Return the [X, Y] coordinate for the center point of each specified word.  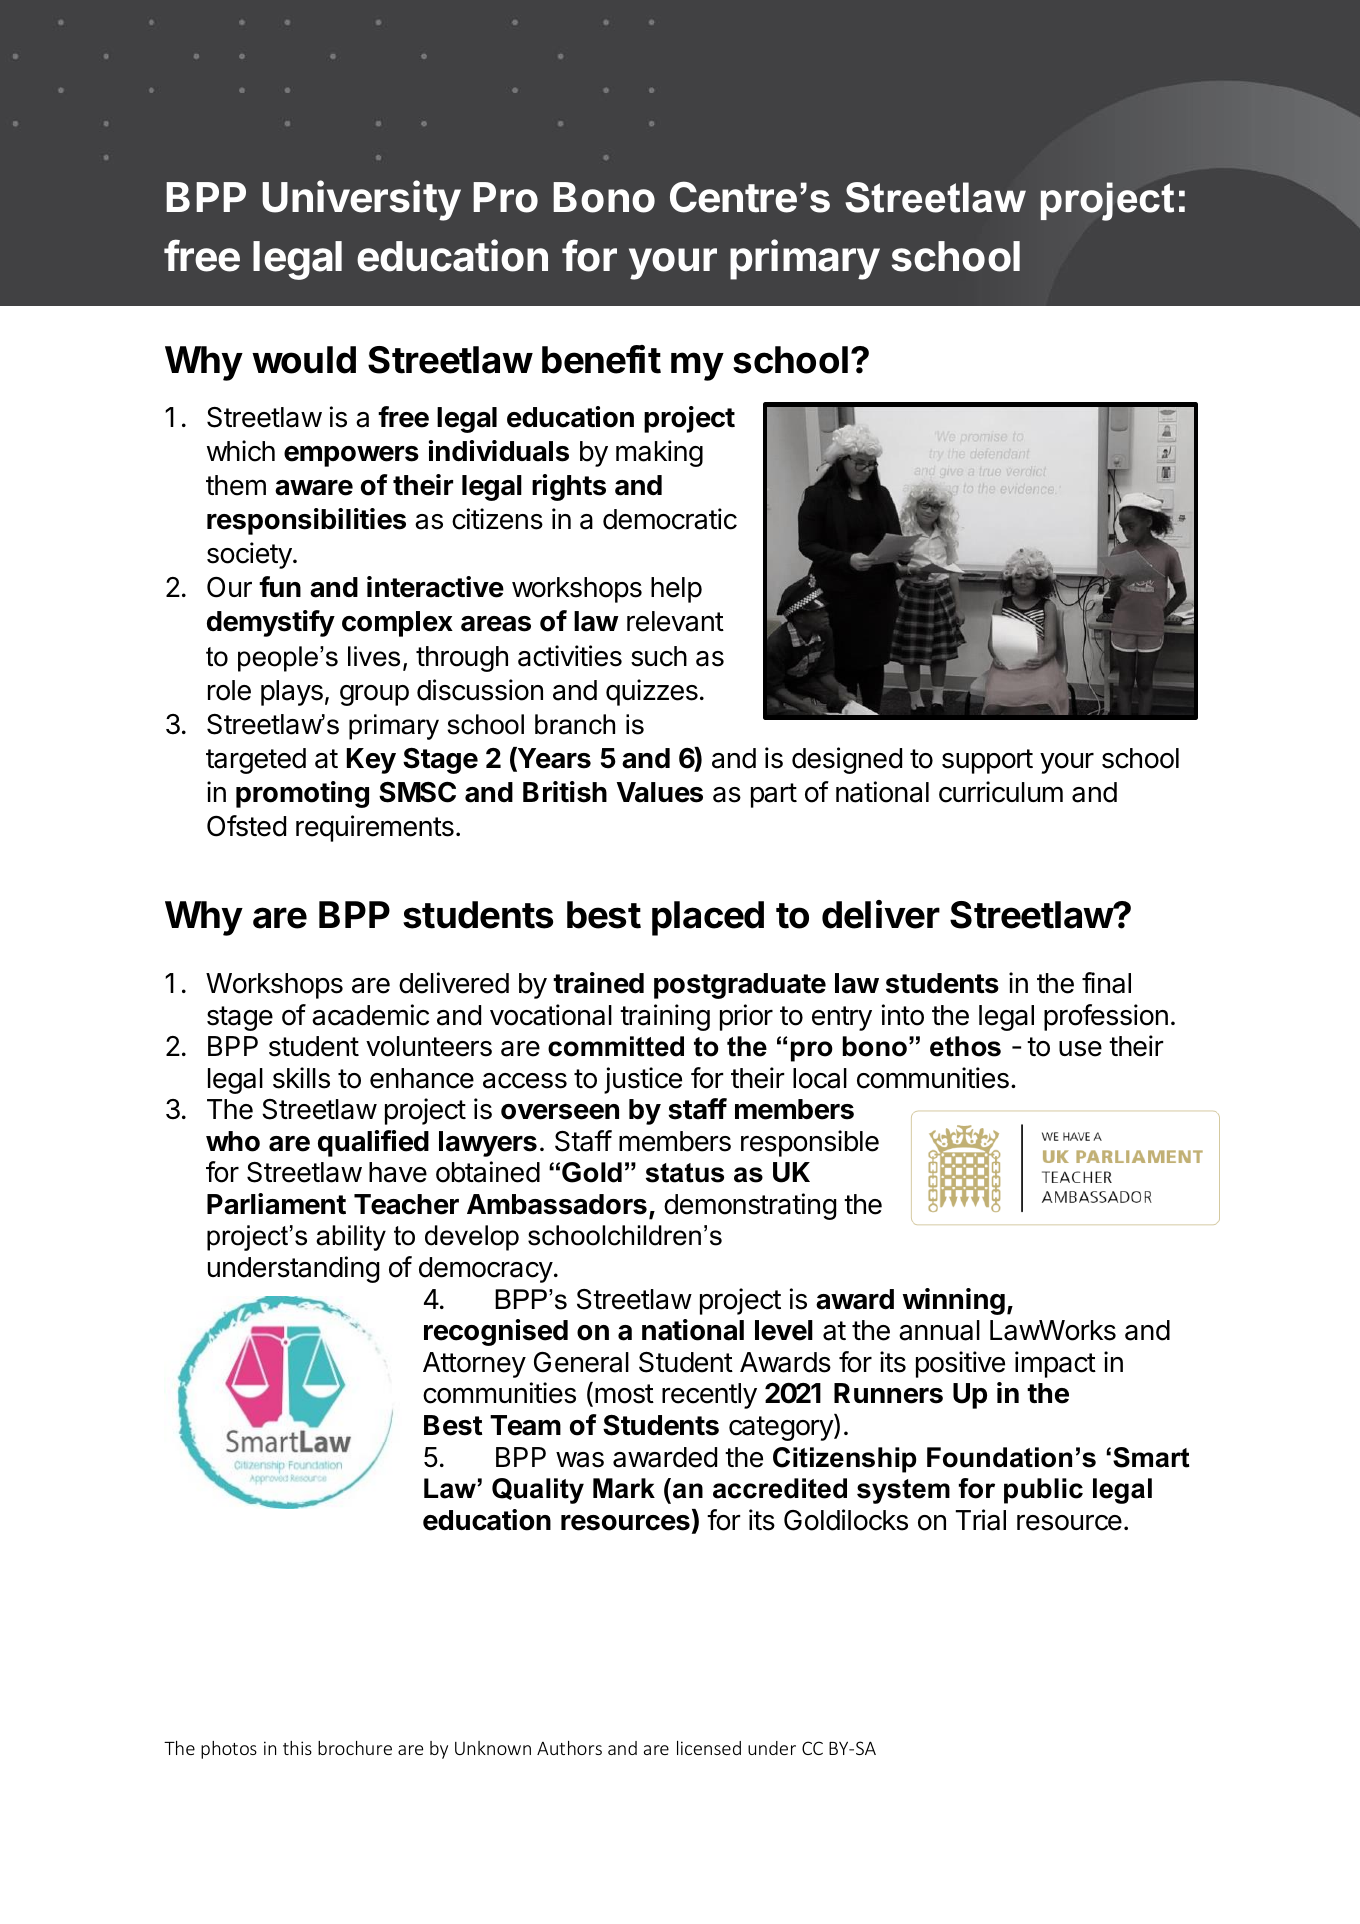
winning [953, 1301]
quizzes [652, 692]
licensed [709, 1748]
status [685, 1173]
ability [351, 1238]
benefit [601, 359]
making [659, 453]
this [297, 1748]
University [361, 200]
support [987, 761]
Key [371, 761]
